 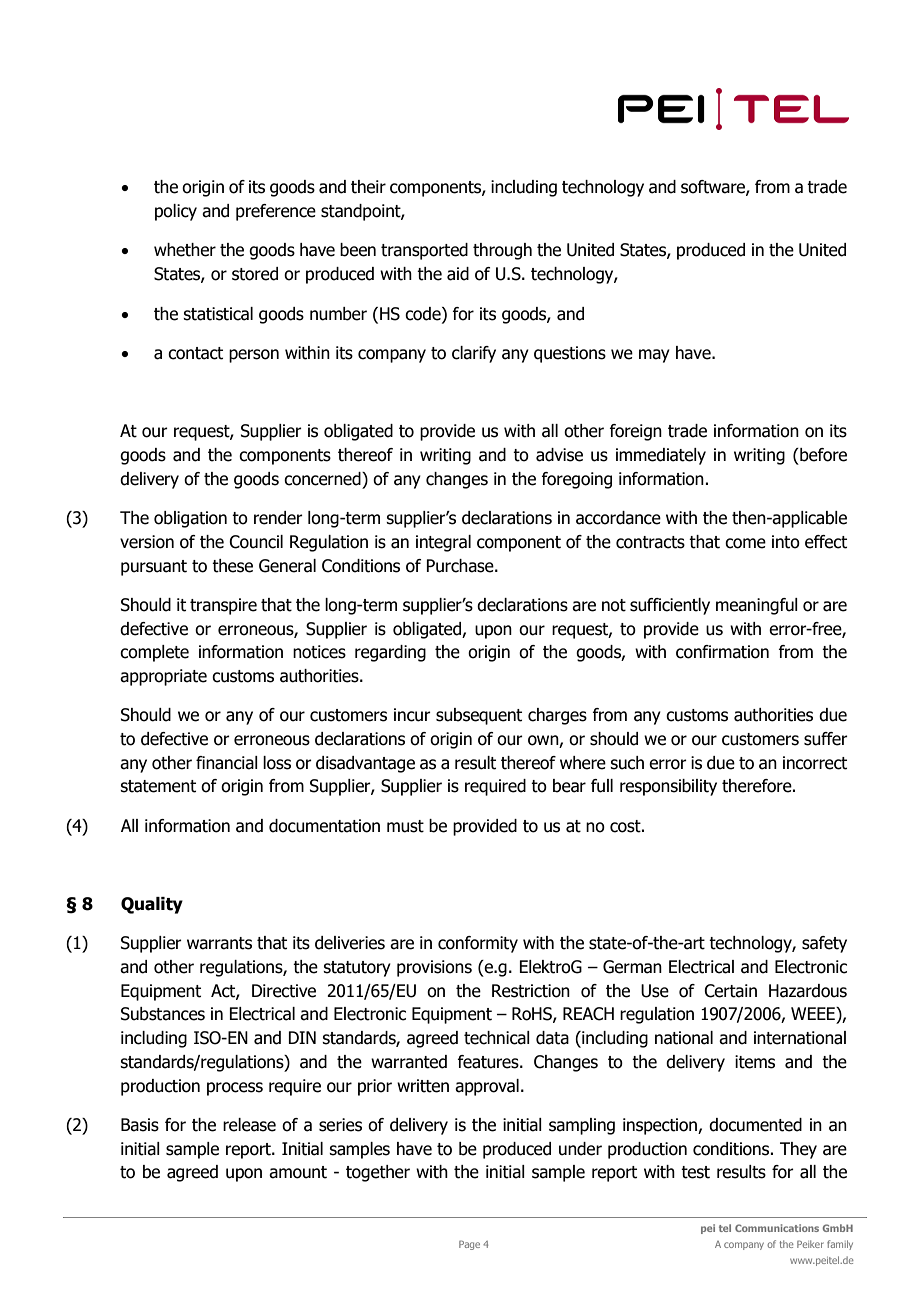 I want to click on policy, so click(x=176, y=212).
